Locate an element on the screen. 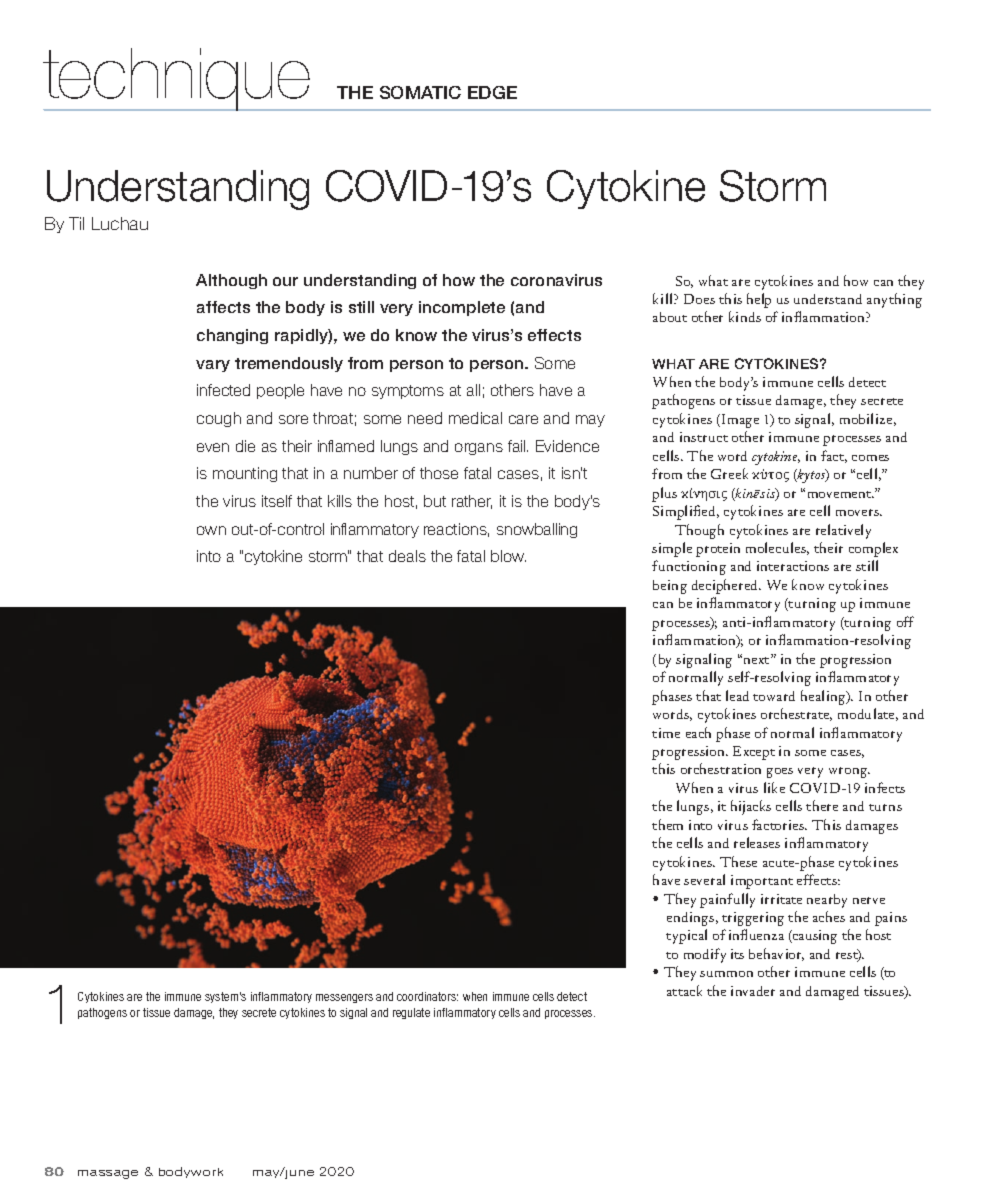 The height and width of the screenshot is (1204, 996). regulate is located at coordinates (411, 1013).
